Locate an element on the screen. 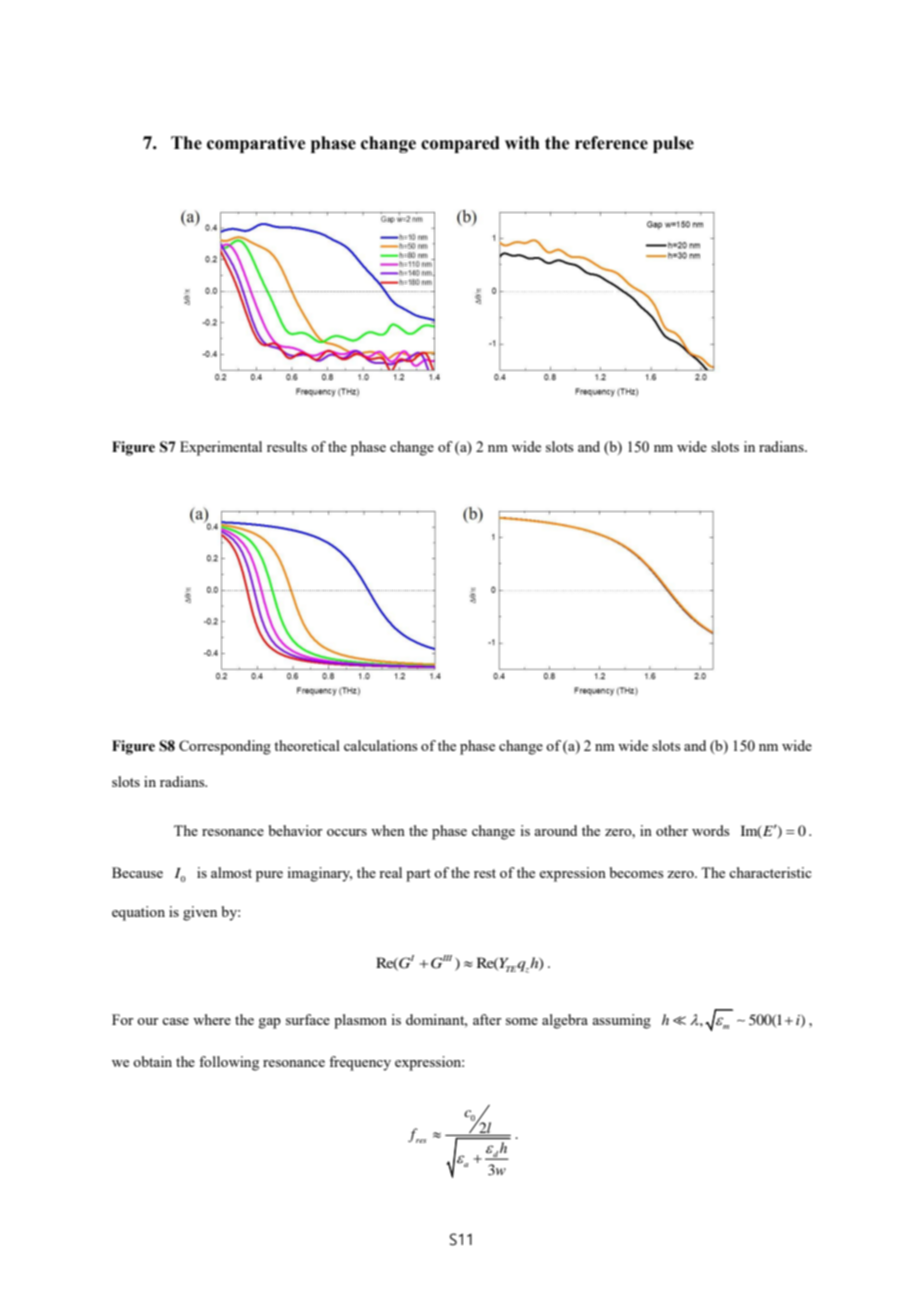 This screenshot has width=924, height=1308. almost is located at coordinates (231, 872).
